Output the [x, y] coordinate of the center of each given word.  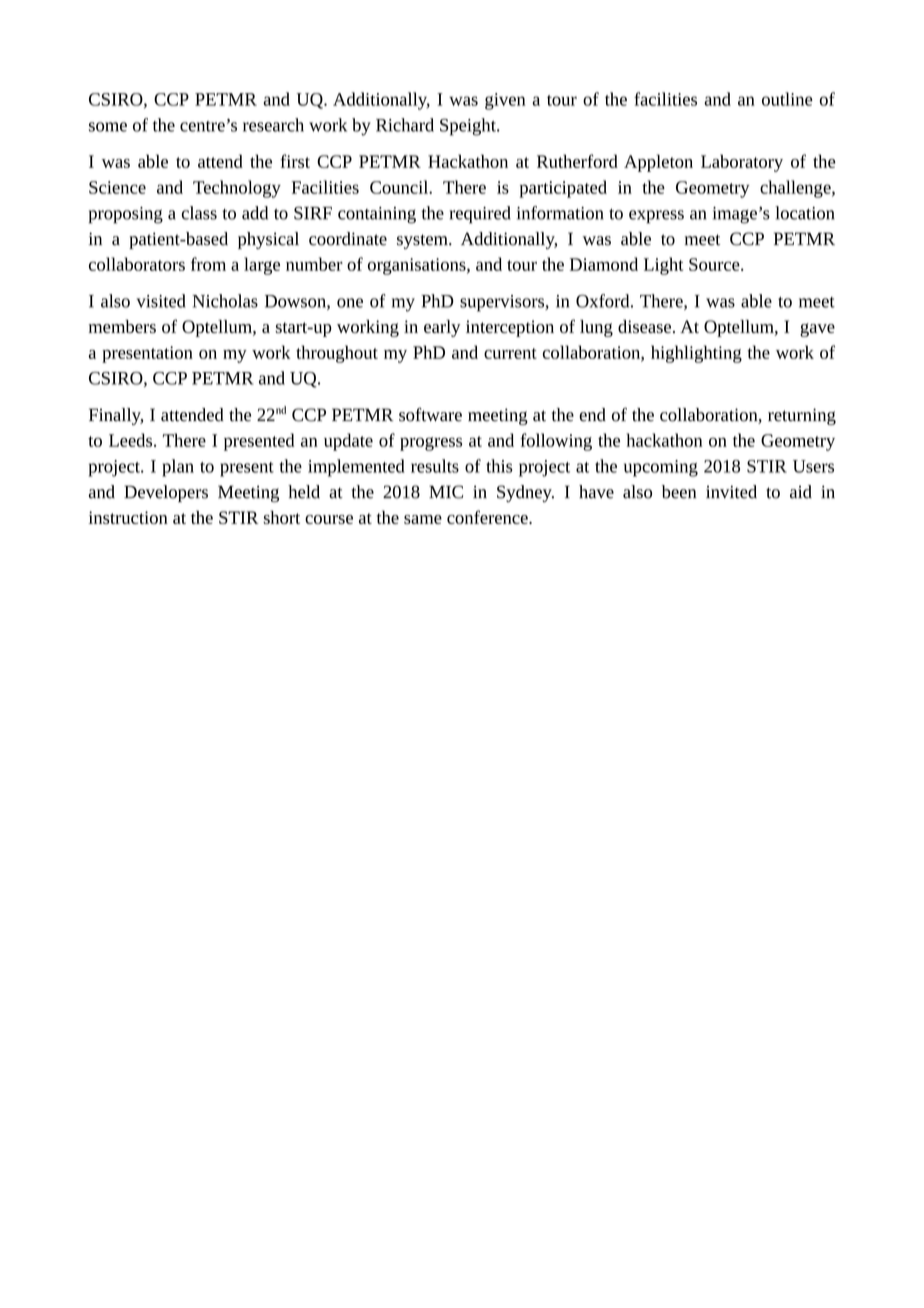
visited [161, 301]
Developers [166, 493]
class [199, 213]
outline [787, 99]
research [273, 125]
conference [488, 517]
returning [802, 416]
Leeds [132, 440]
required [480, 215]
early [442, 328]
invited [731, 492]
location [805, 213]
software [430, 414]
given [505, 101]
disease [644, 326]
